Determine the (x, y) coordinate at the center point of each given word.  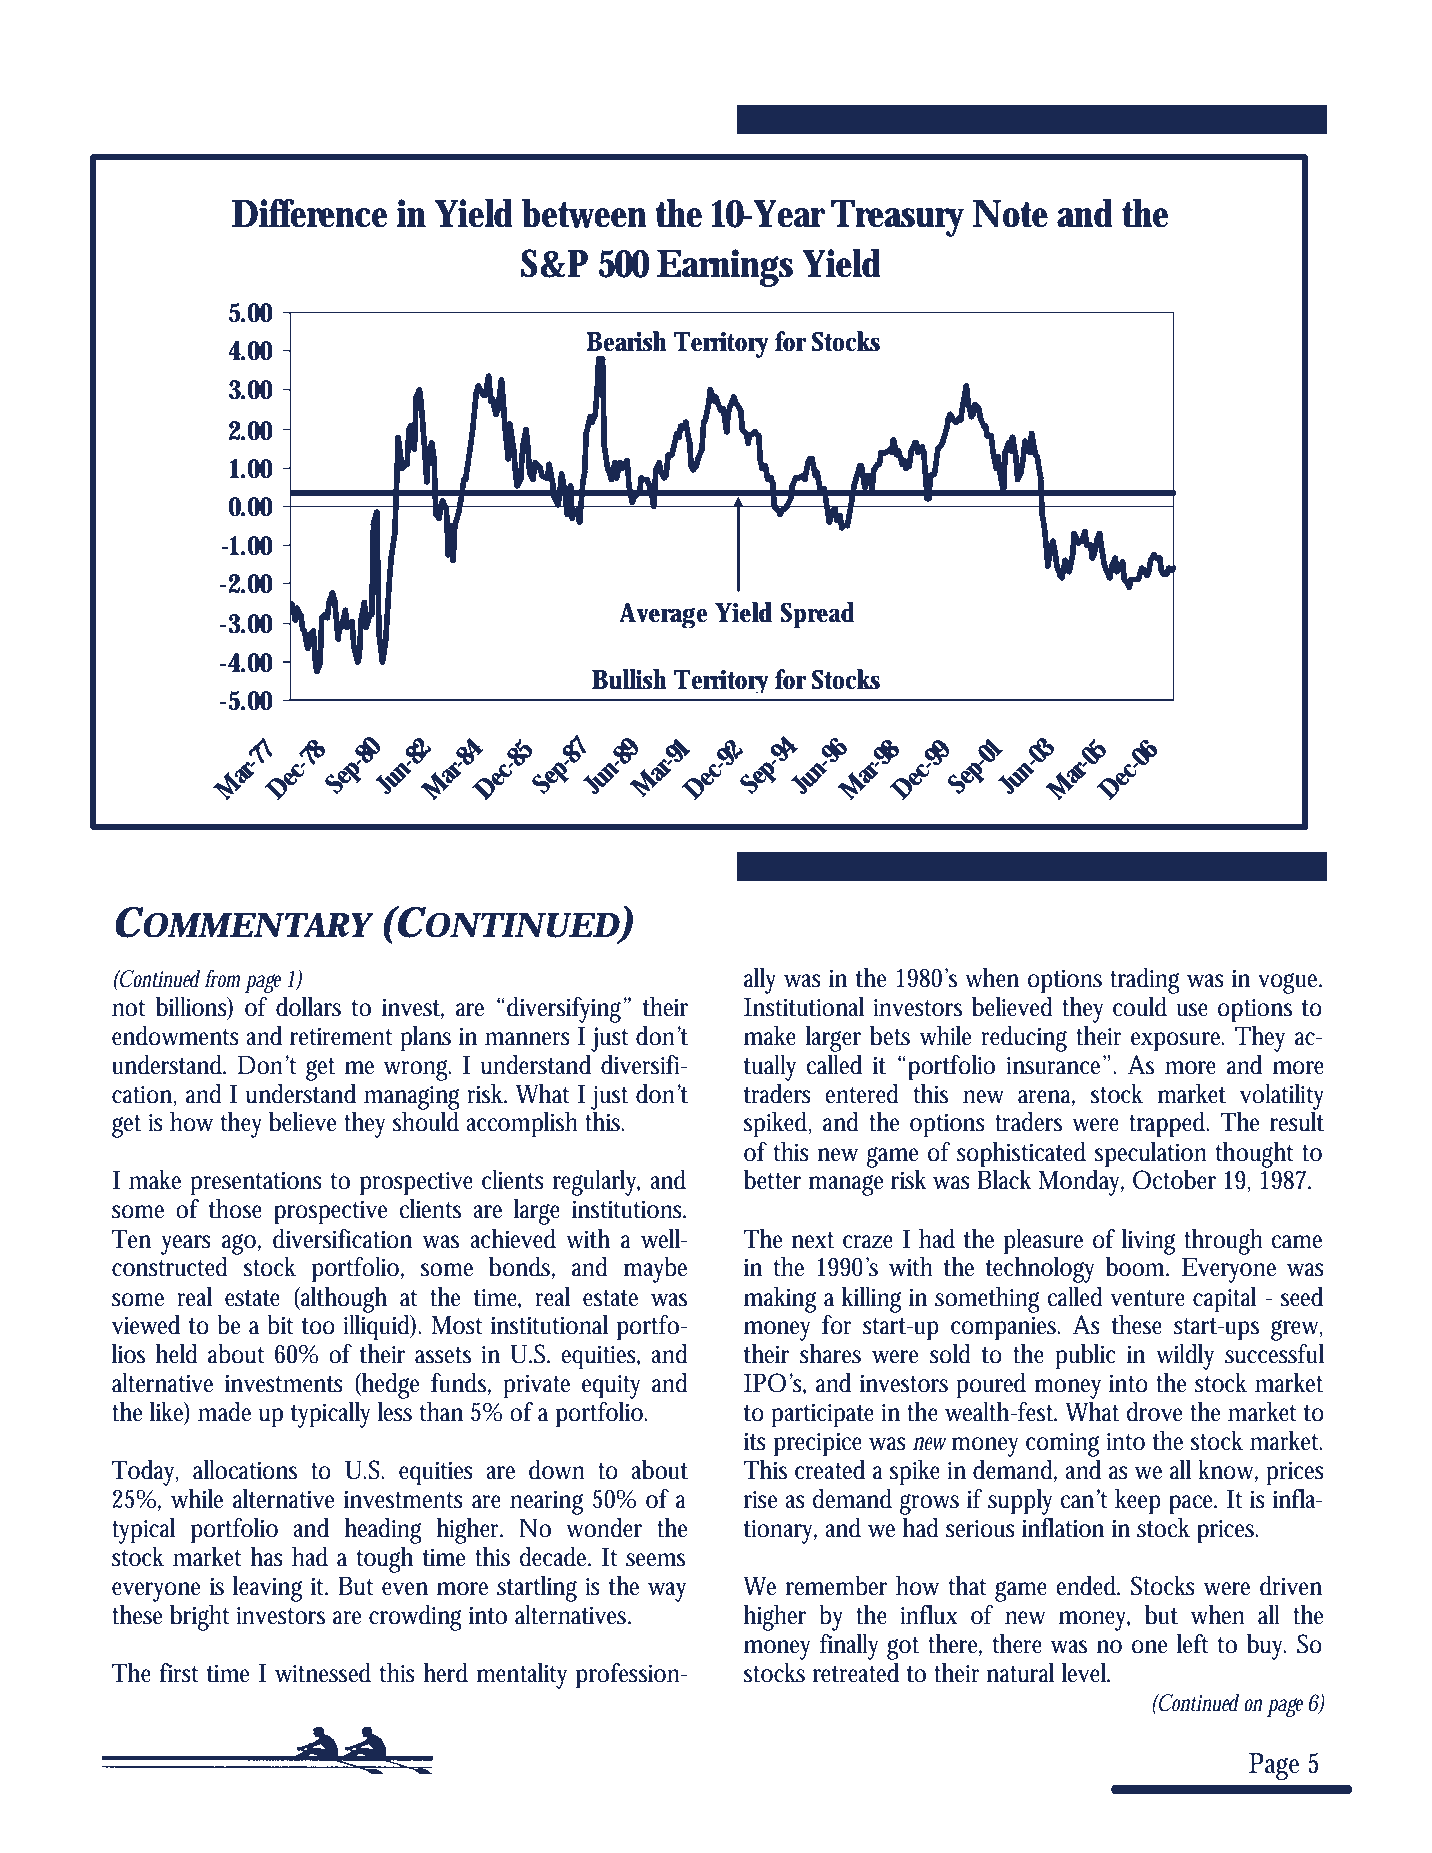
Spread (817, 615)
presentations (256, 1183)
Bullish (629, 679)
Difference (310, 213)
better (772, 1180)
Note (1010, 213)
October (1174, 1180)
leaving (267, 1589)
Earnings (725, 268)
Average (664, 615)
